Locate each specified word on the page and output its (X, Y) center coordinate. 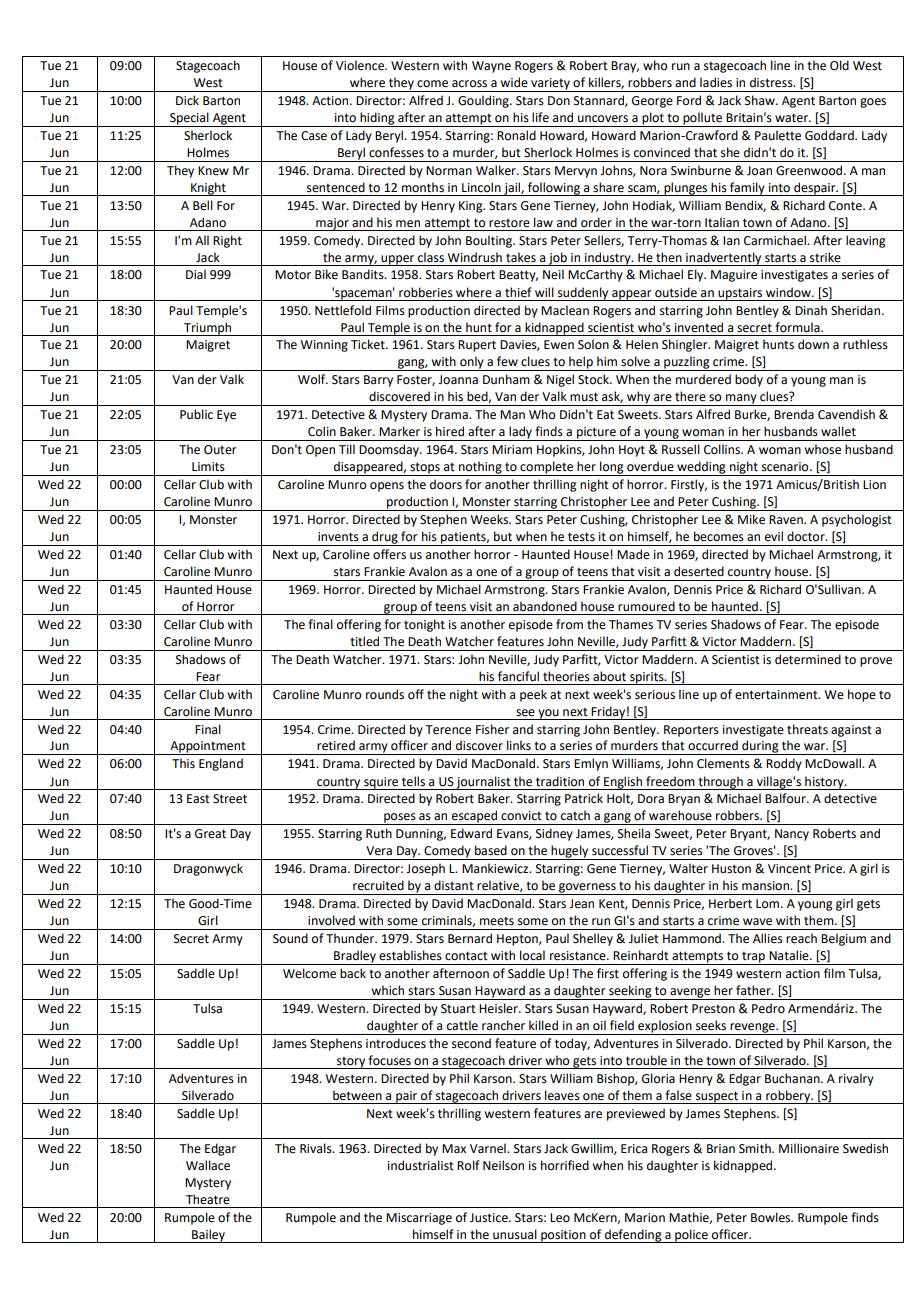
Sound (290, 938)
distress (772, 82)
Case (314, 136)
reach (801, 938)
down (813, 344)
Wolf (313, 379)
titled (364, 641)
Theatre (208, 1199)
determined (808, 659)
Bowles (772, 1217)
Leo (560, 1218)
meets (497, 921)
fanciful (518, 676)
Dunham (506, 379)
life (540, 117)
